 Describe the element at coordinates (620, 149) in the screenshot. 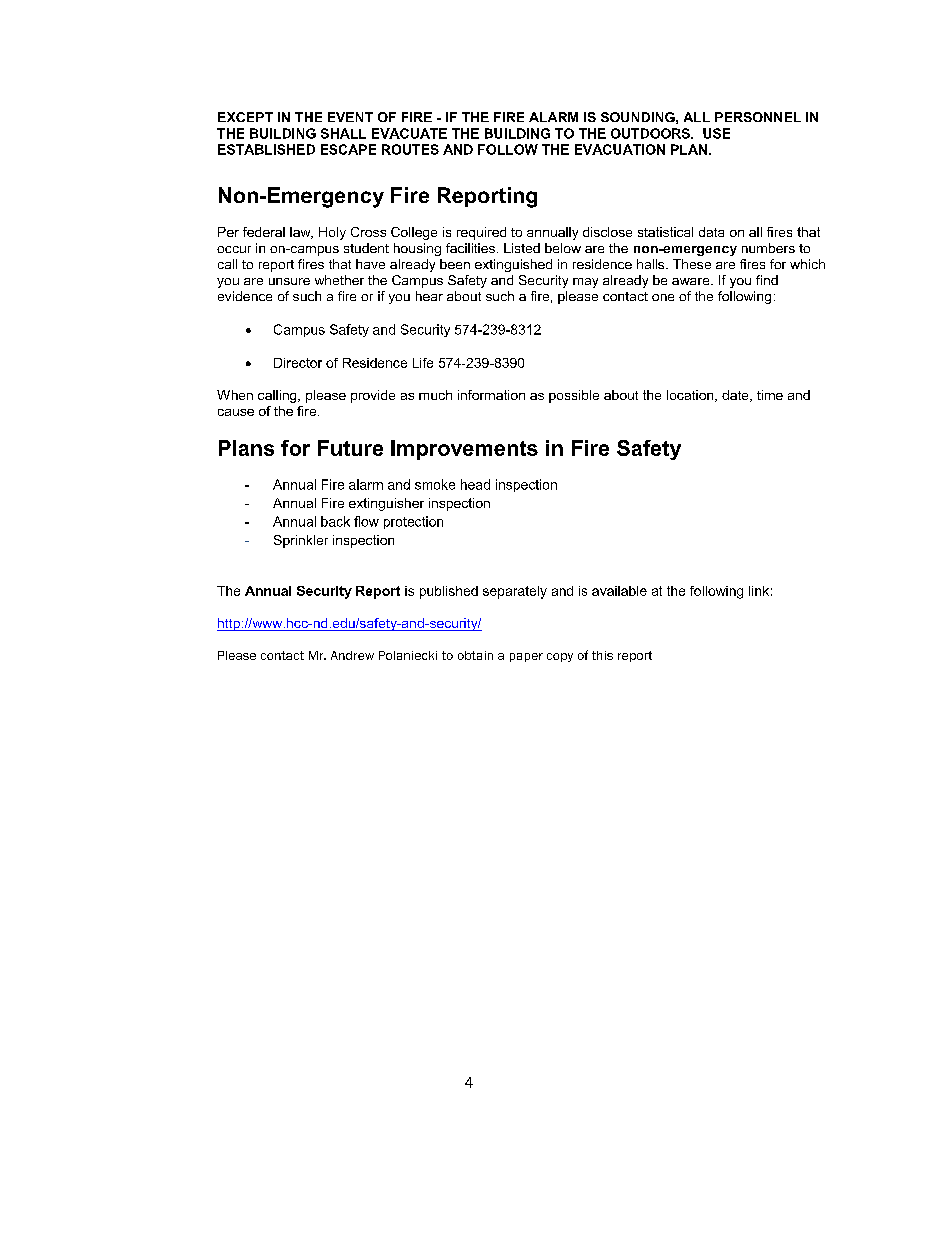

I see `EVACUATION` at that location.
